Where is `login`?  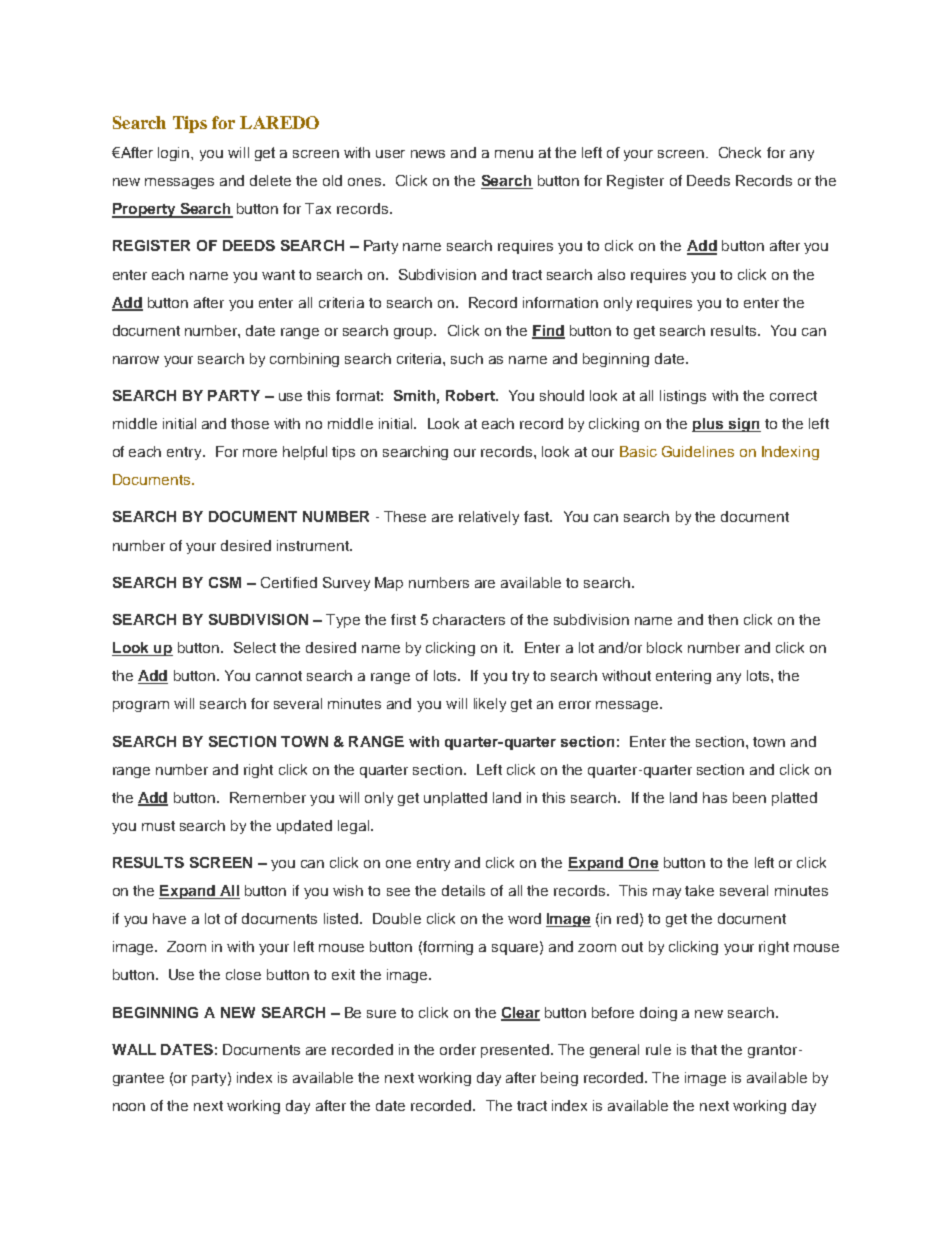
login is located at coordinates (175, 154).
